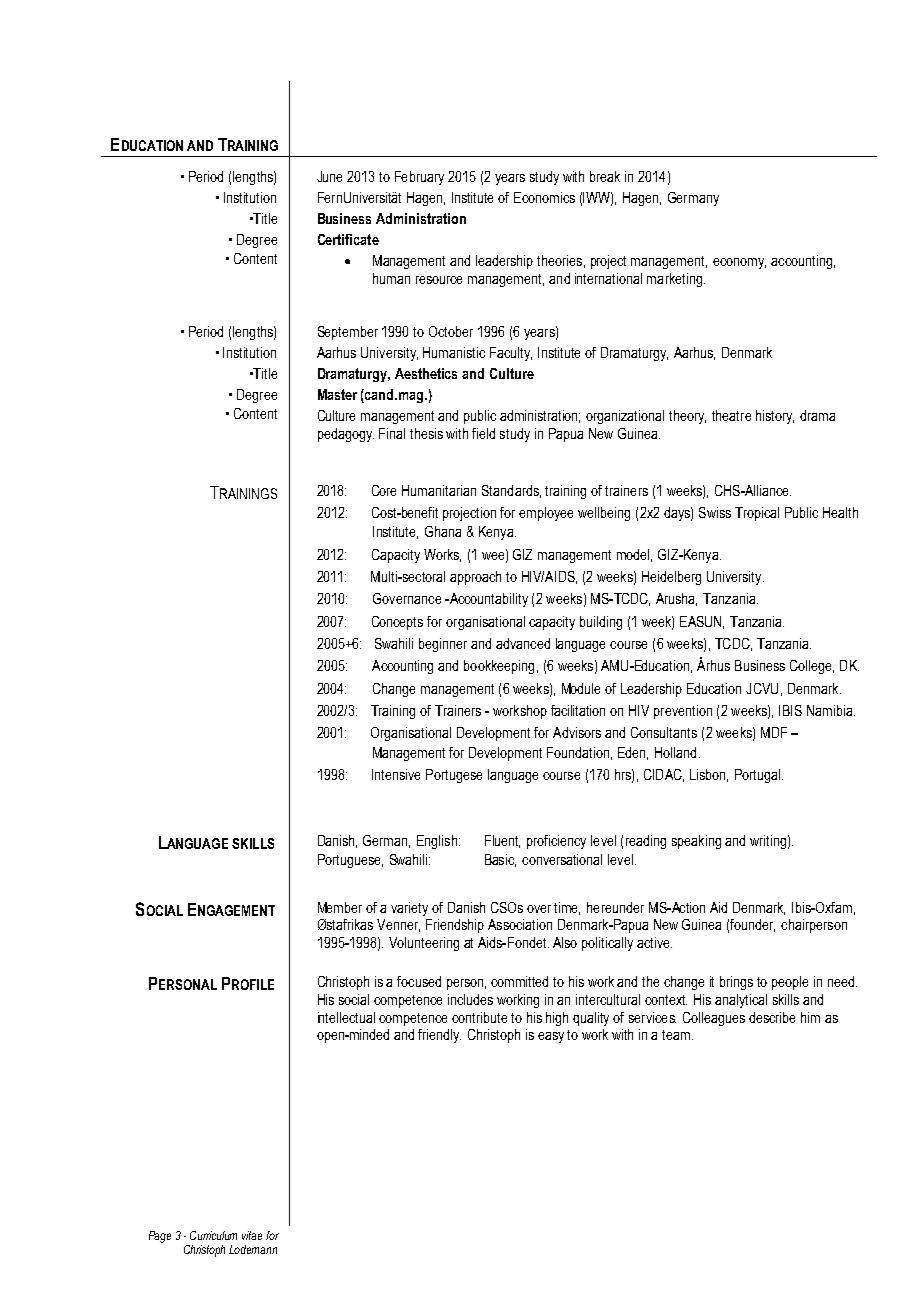  I want to click on team, so click(677, 1035).
